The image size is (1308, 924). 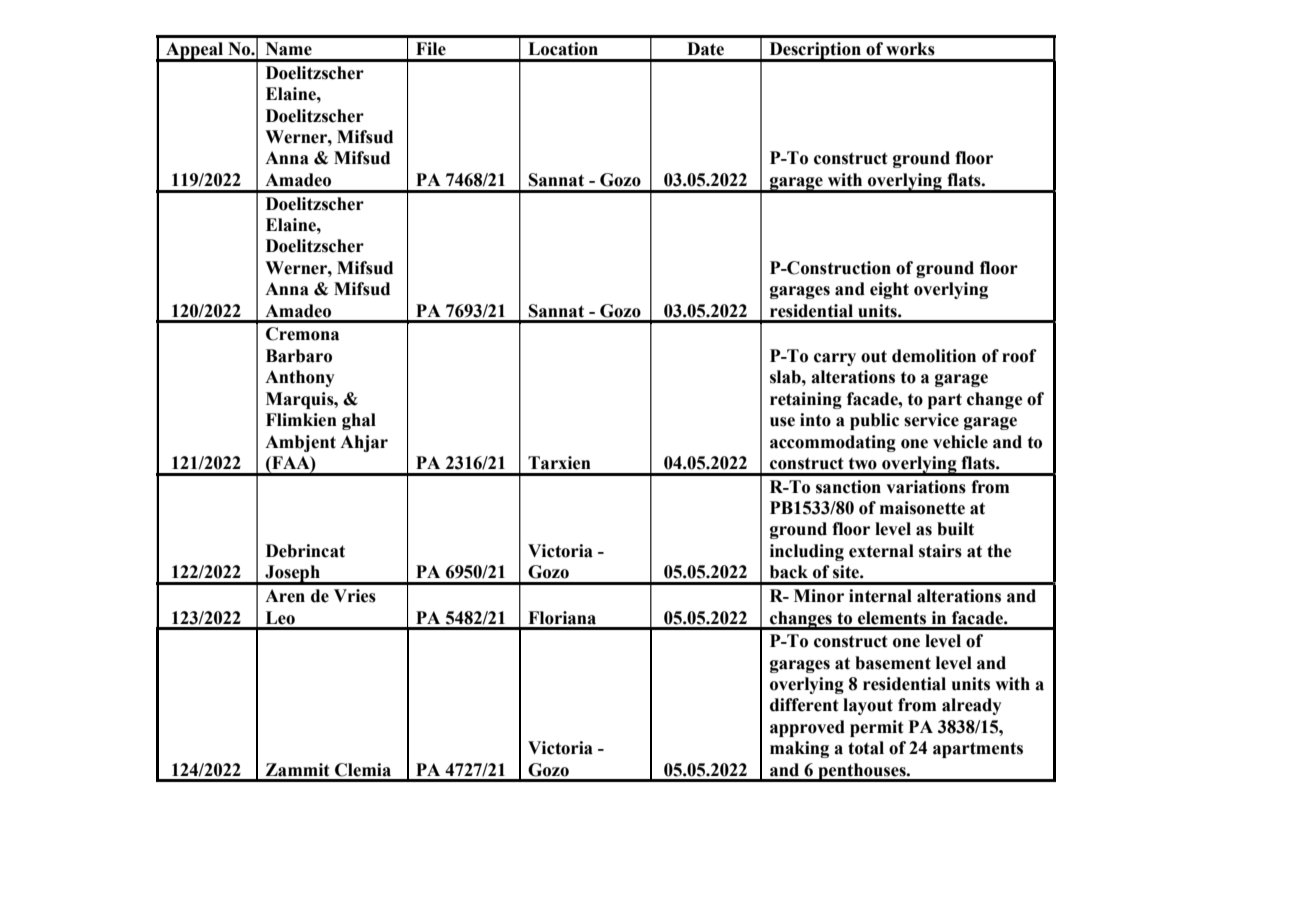 What do you see at coordinates (889, 290) in the page?
I see `eight` at bounding box center [889, 290].
